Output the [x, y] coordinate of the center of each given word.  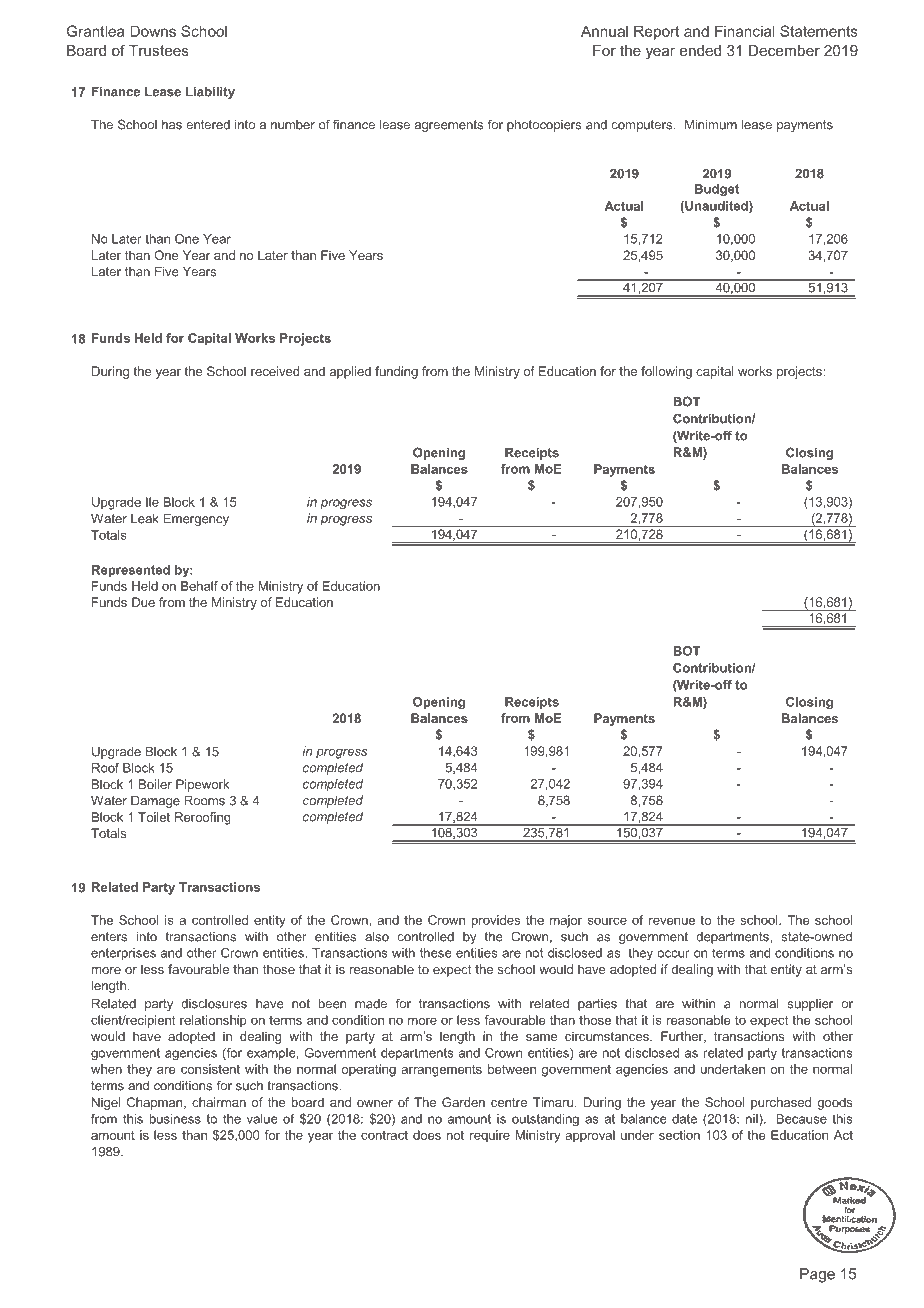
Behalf [199, 586]
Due [143, 602]
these [435, 953]
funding [396, 372]
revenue [672, 921]
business [175, 1119]
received [275, 371]
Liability [210, 92]
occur [673, 954]
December [784, 50]
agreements [449, 126]
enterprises [123, 954]
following [666, 372]
